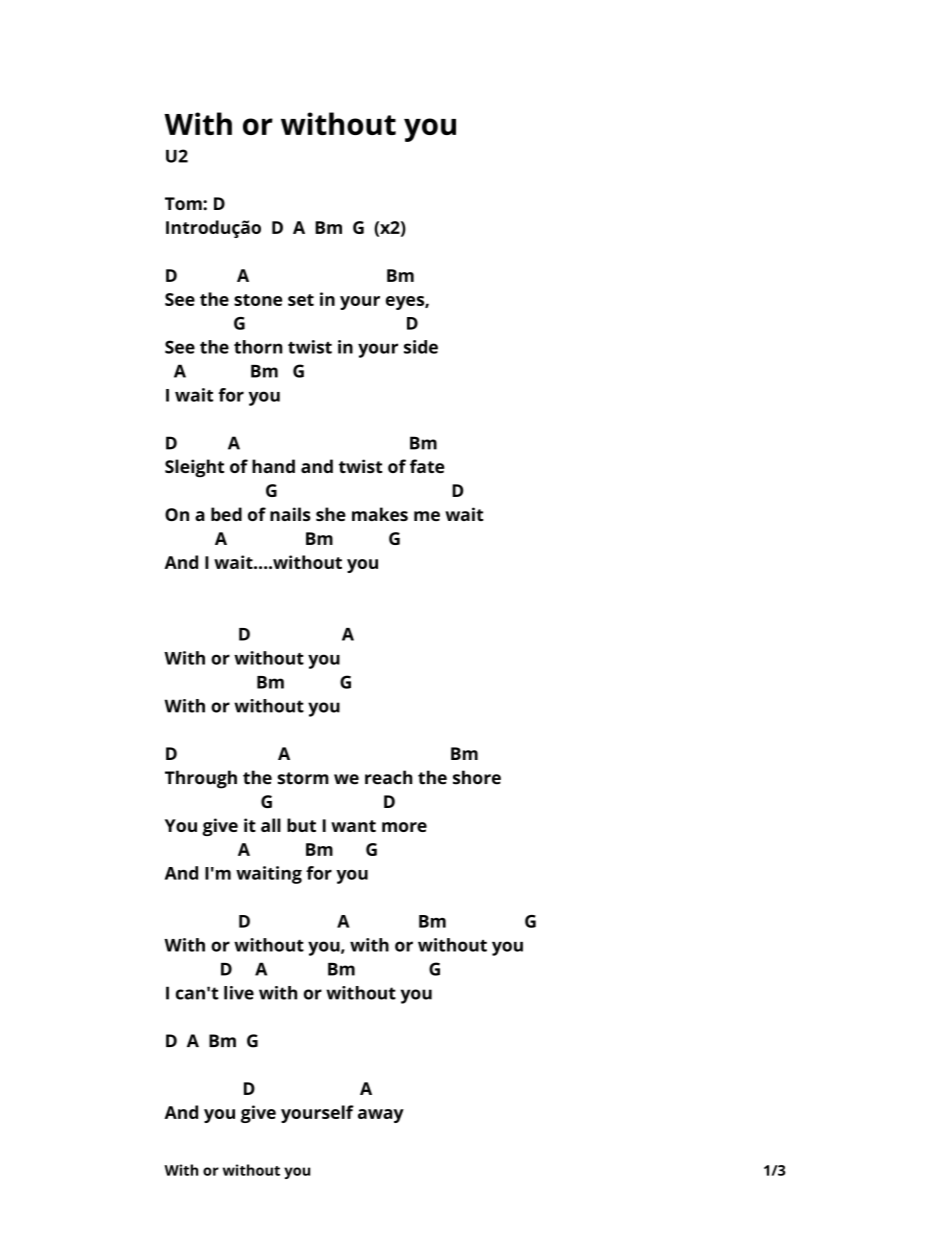 The width and height of the screenshot is (952, 1233). I want to click on all, so click(271, 825).
